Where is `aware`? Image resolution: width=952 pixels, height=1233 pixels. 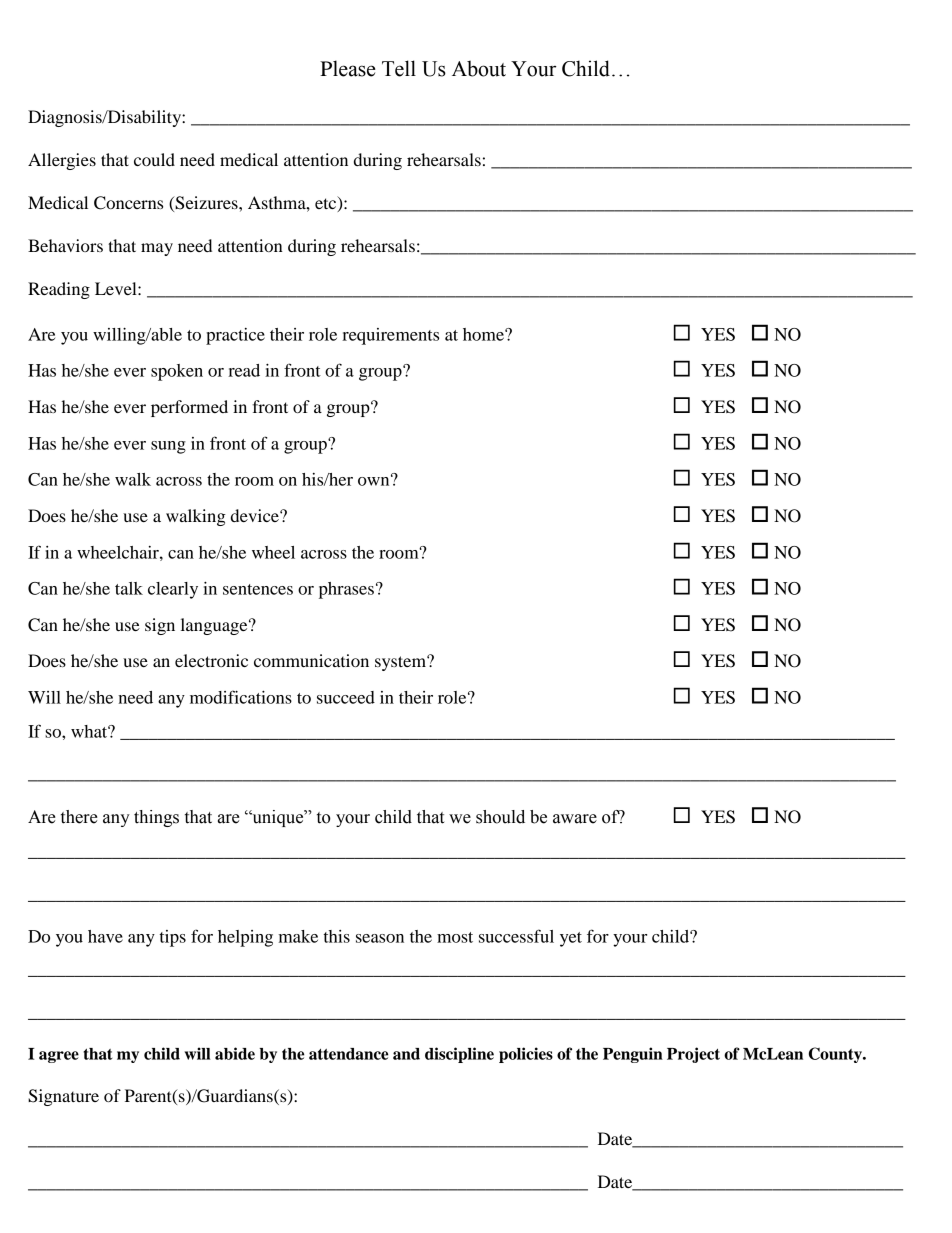
aware is located at coordinates (575, 819).
